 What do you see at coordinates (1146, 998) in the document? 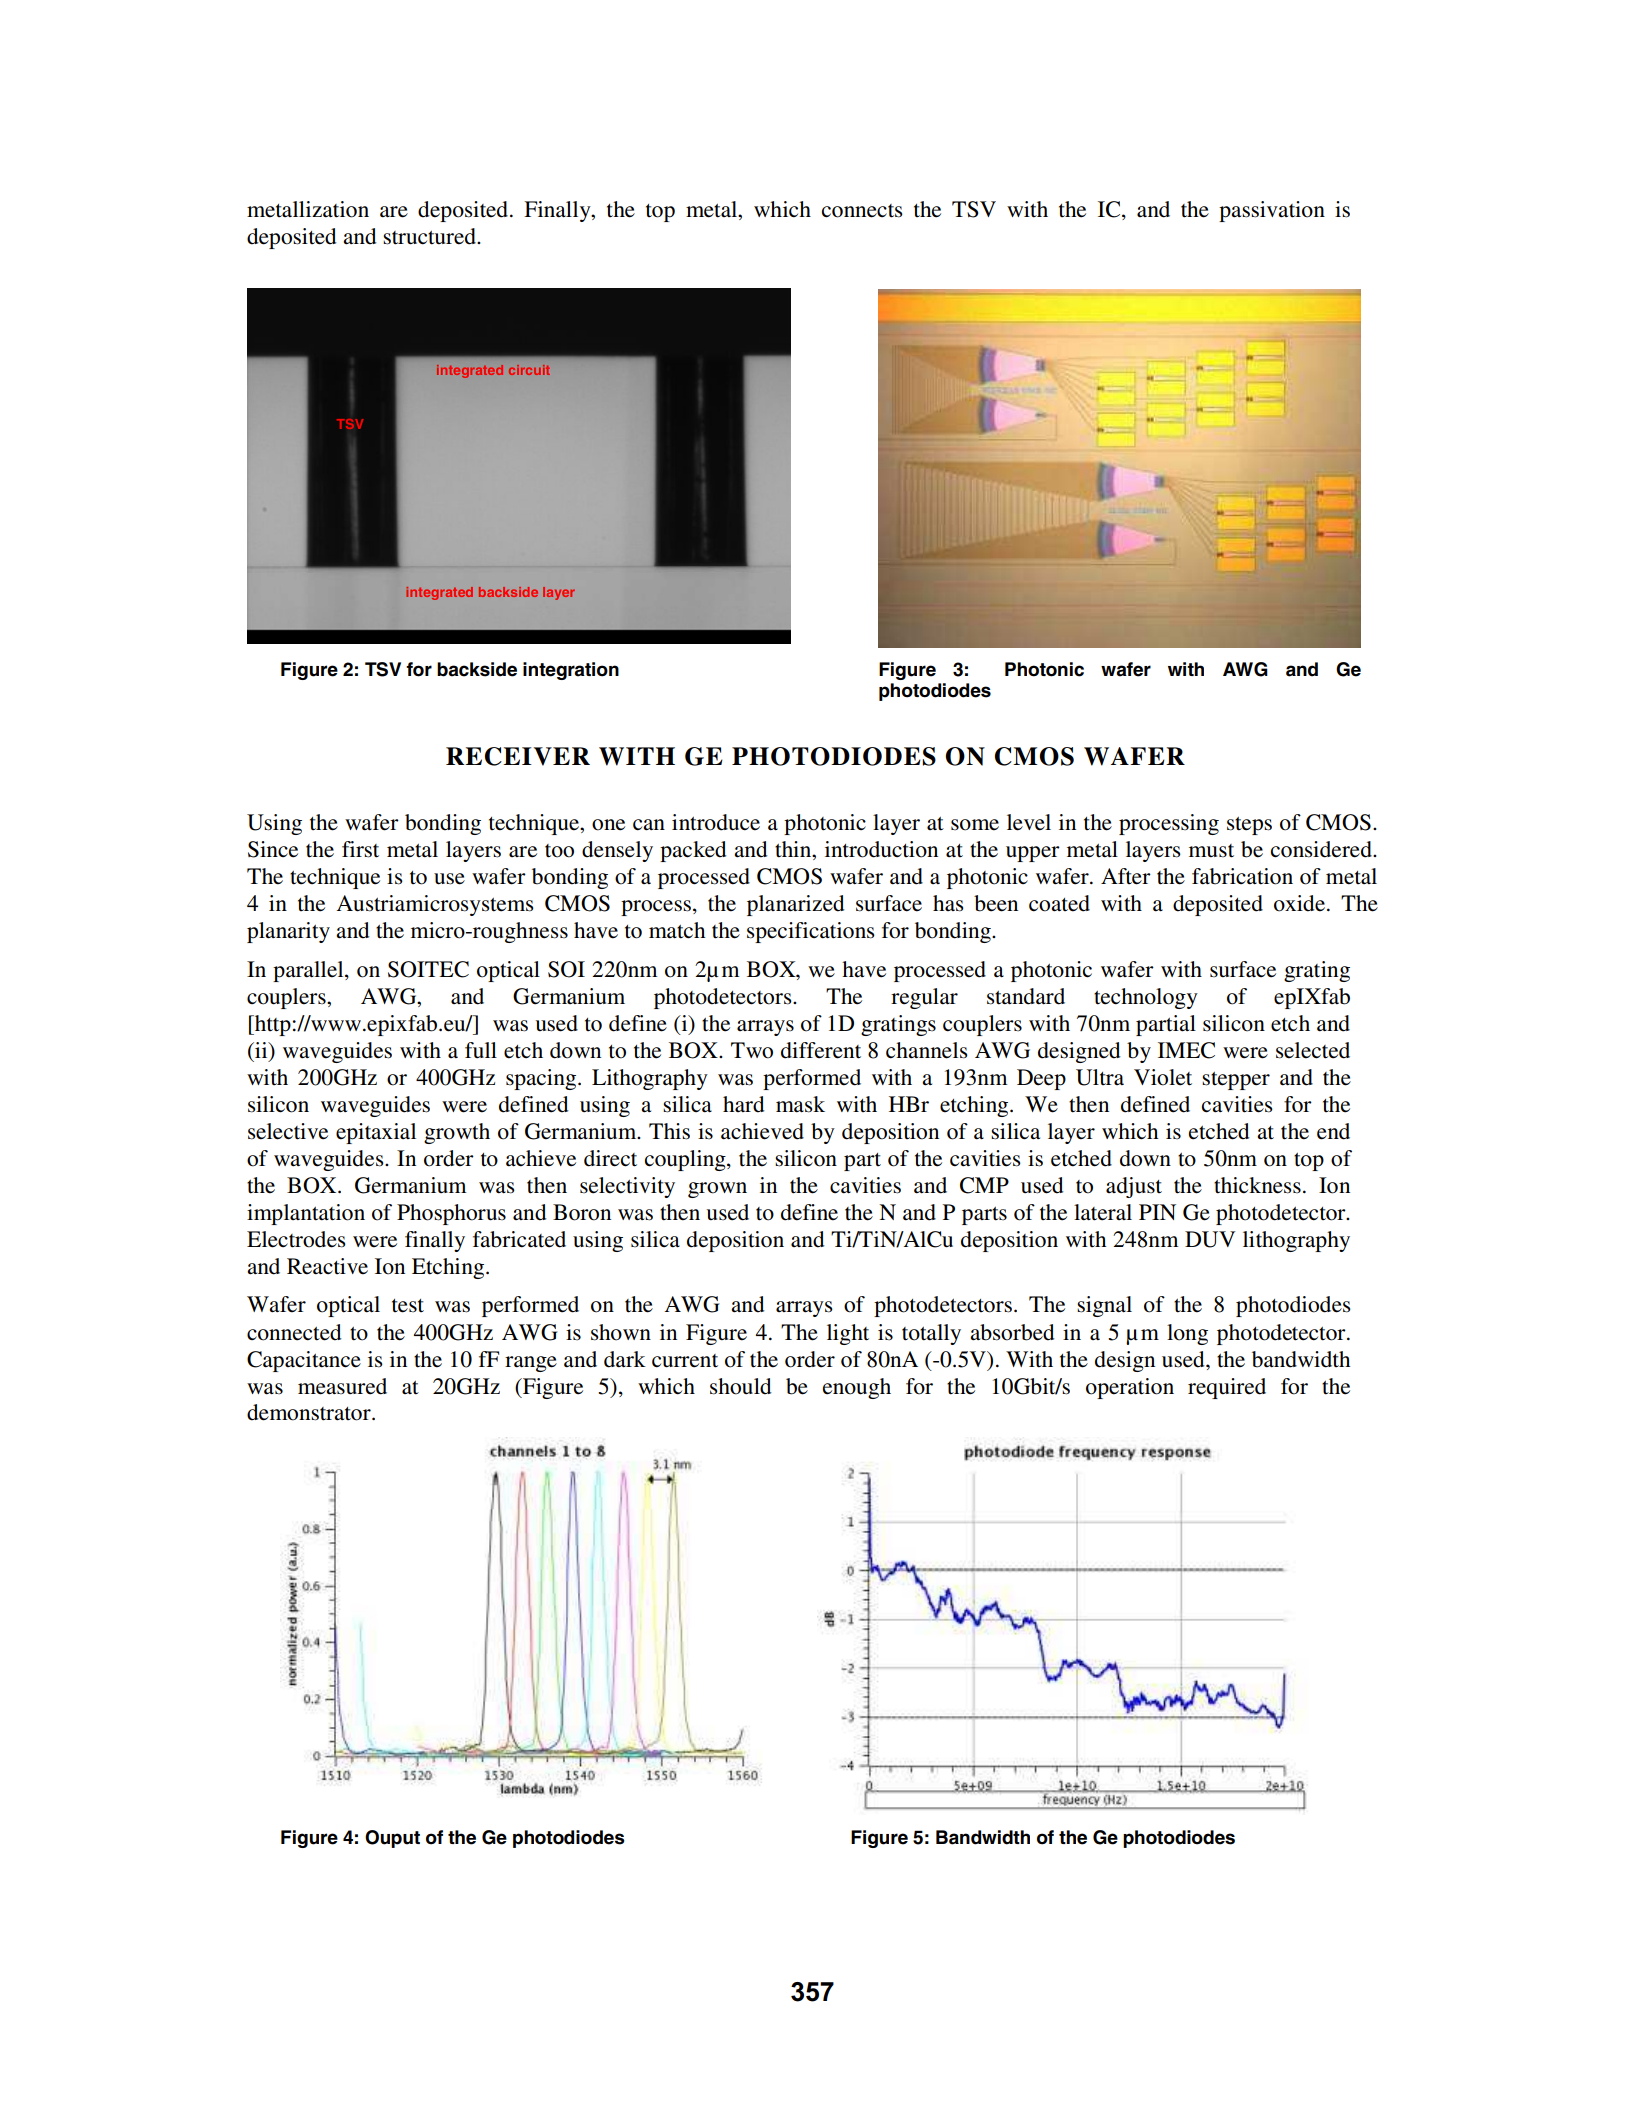
I see `technology` at bounding box center [1146, 998].
